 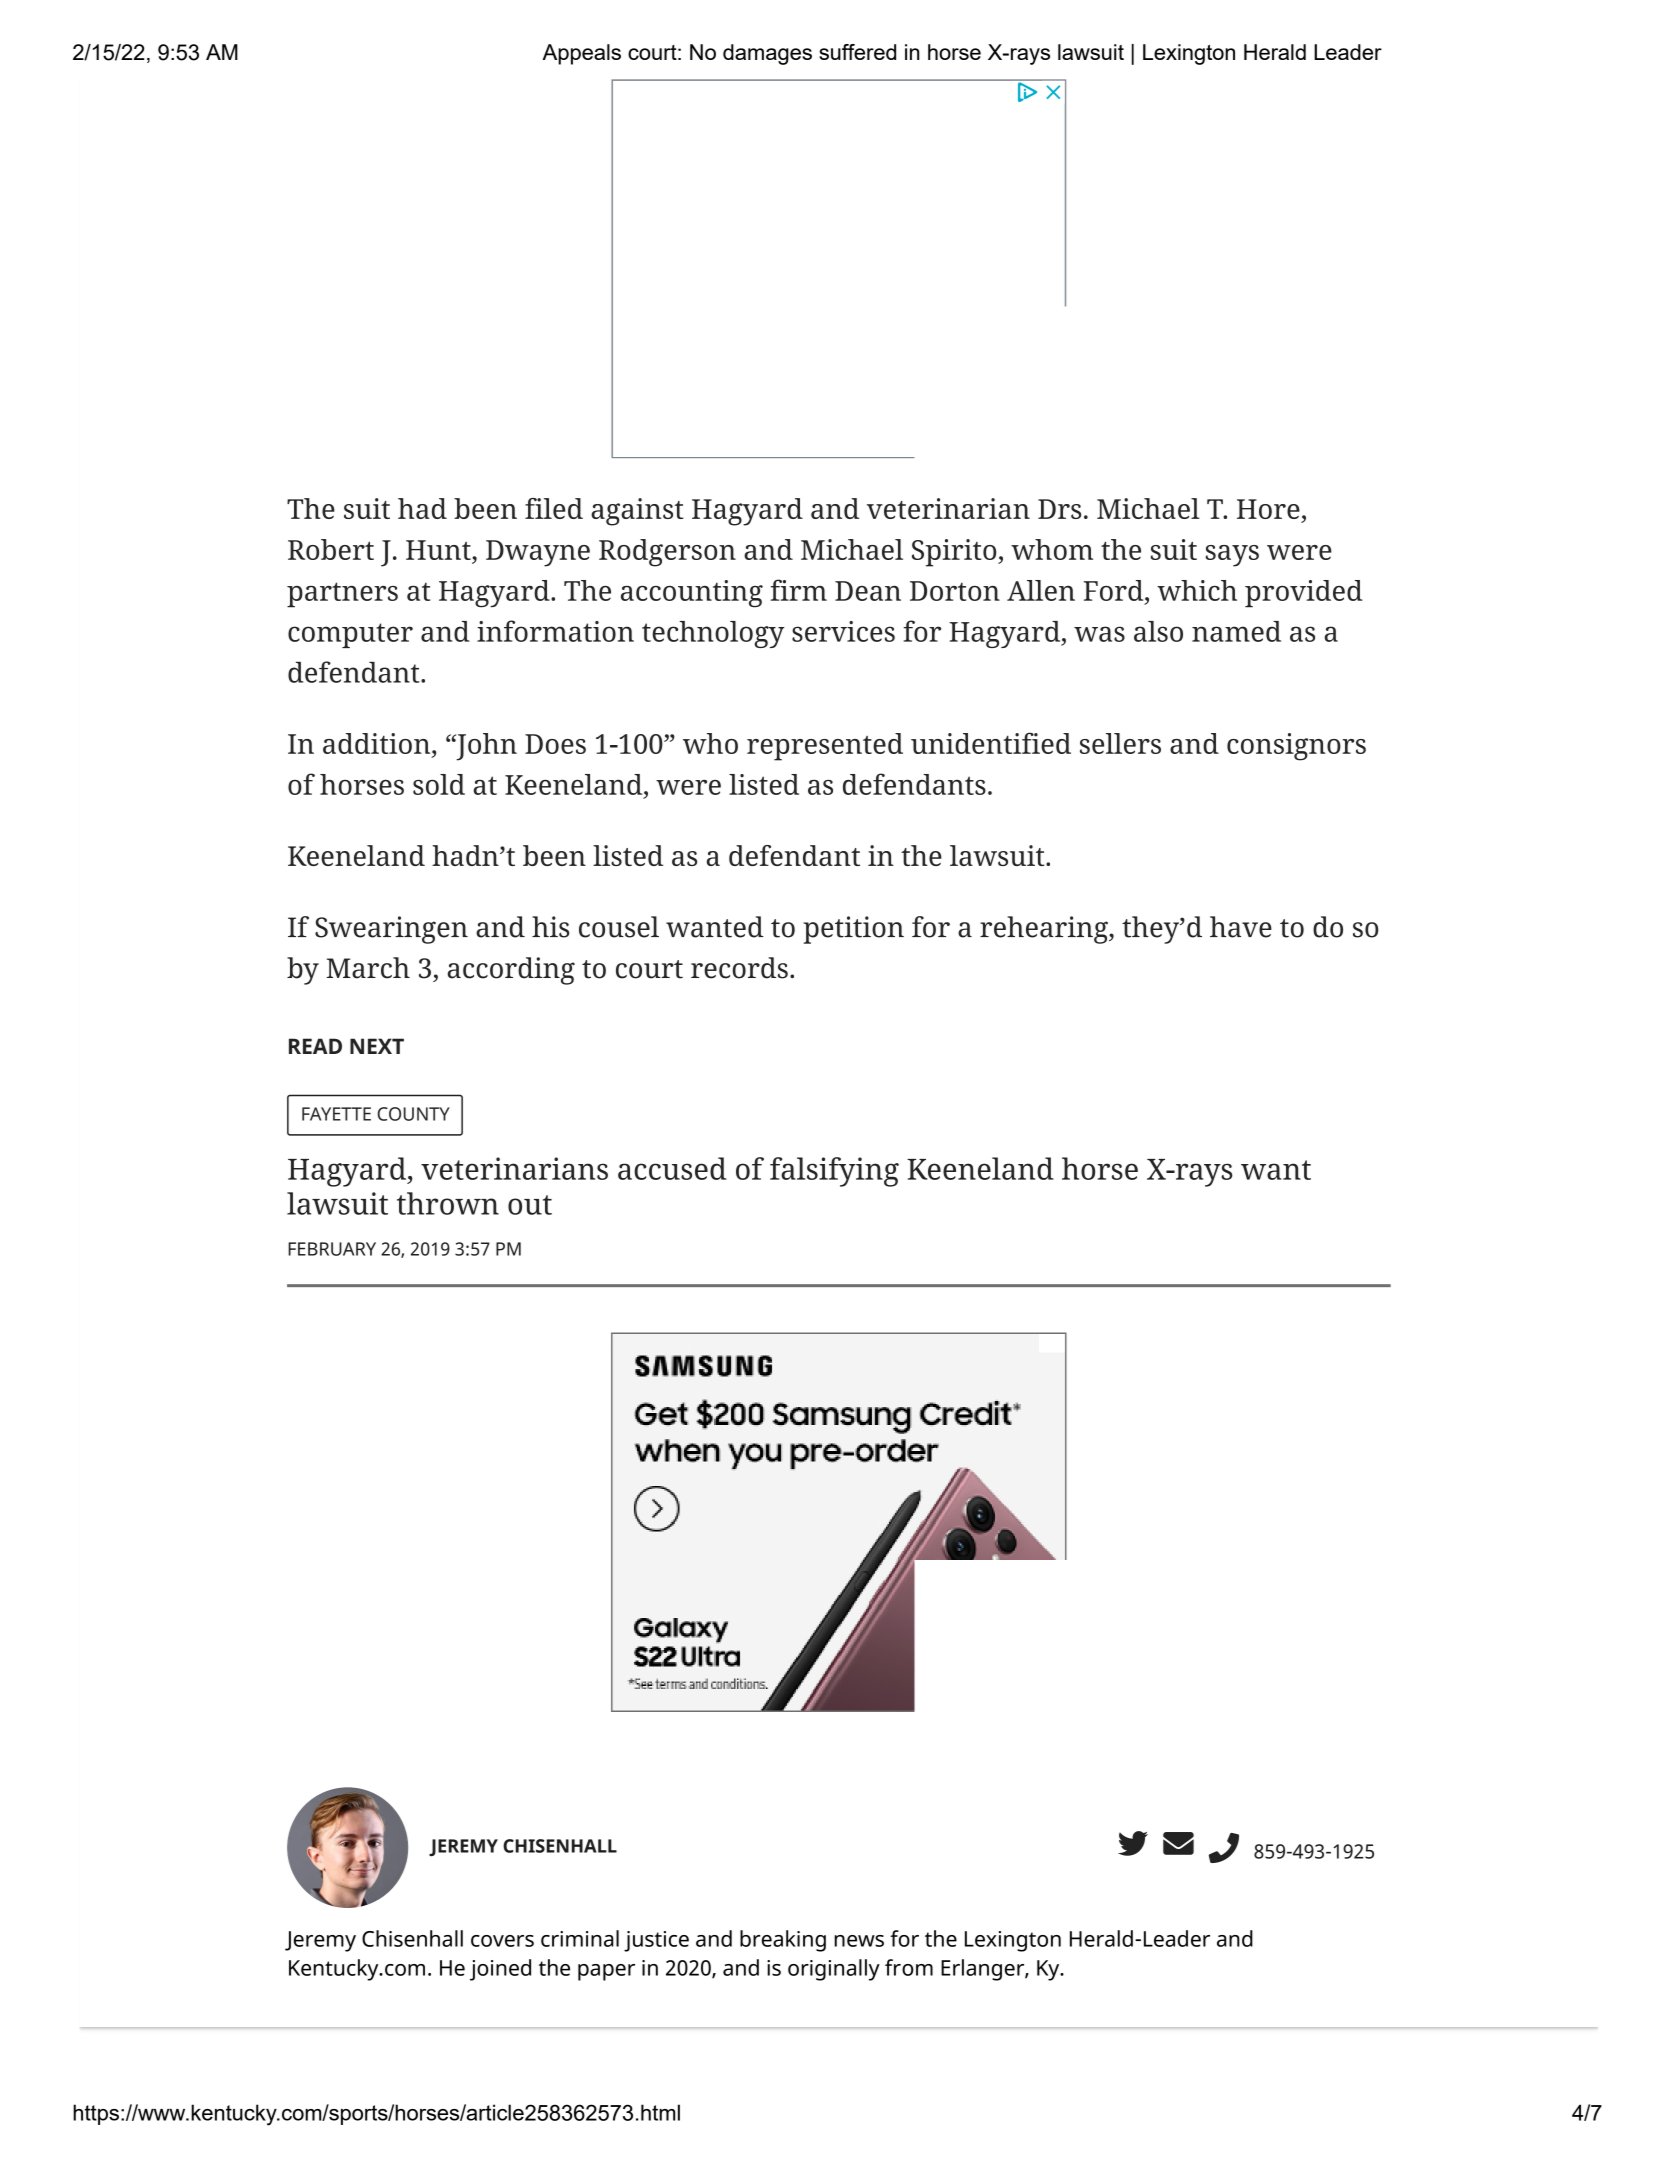 What do you see at coordinates (502, 1941) in the screenshot?
I see `covers` at bounding box center [502, 1941].
